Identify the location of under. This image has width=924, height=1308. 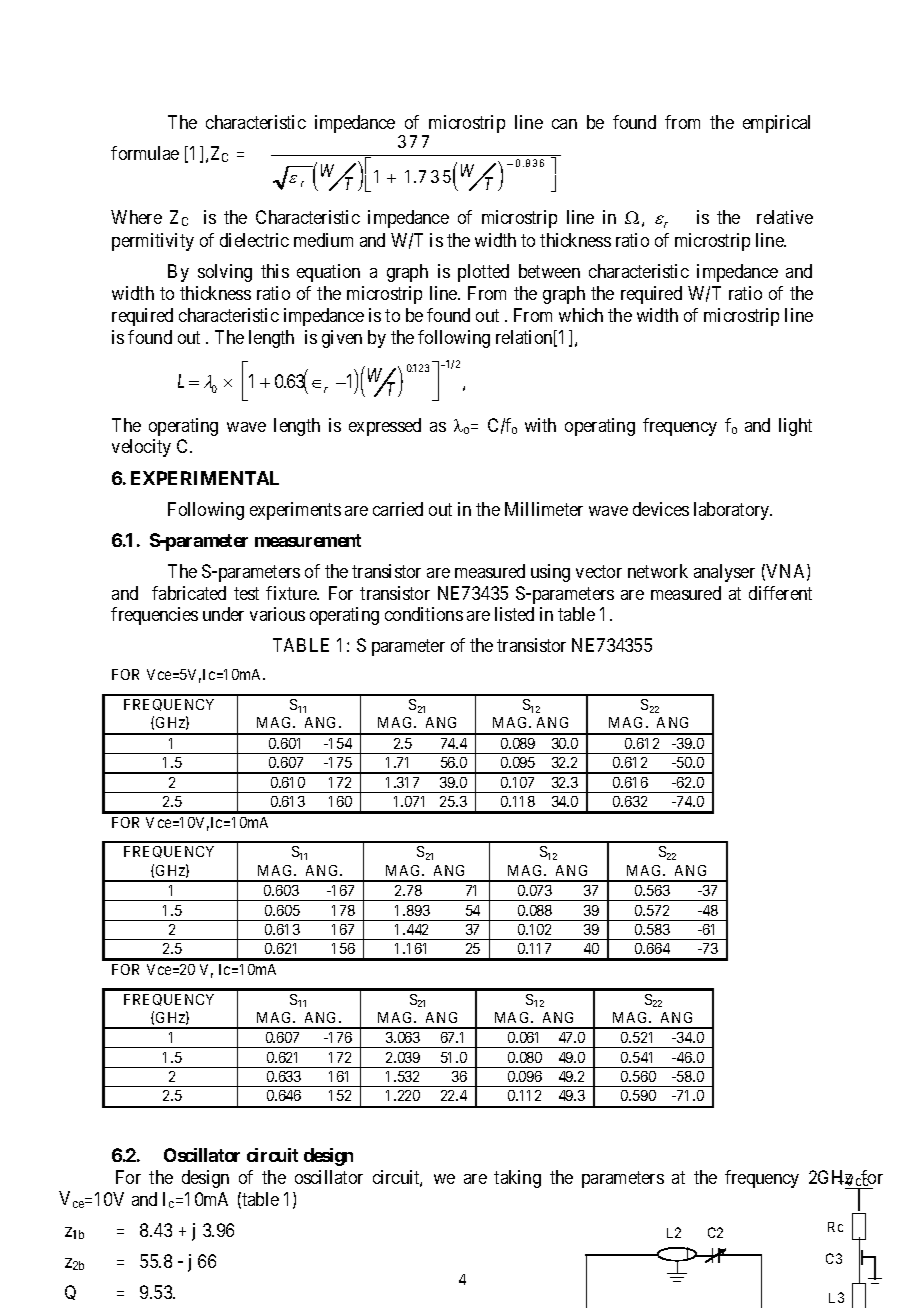
(223, 614).
